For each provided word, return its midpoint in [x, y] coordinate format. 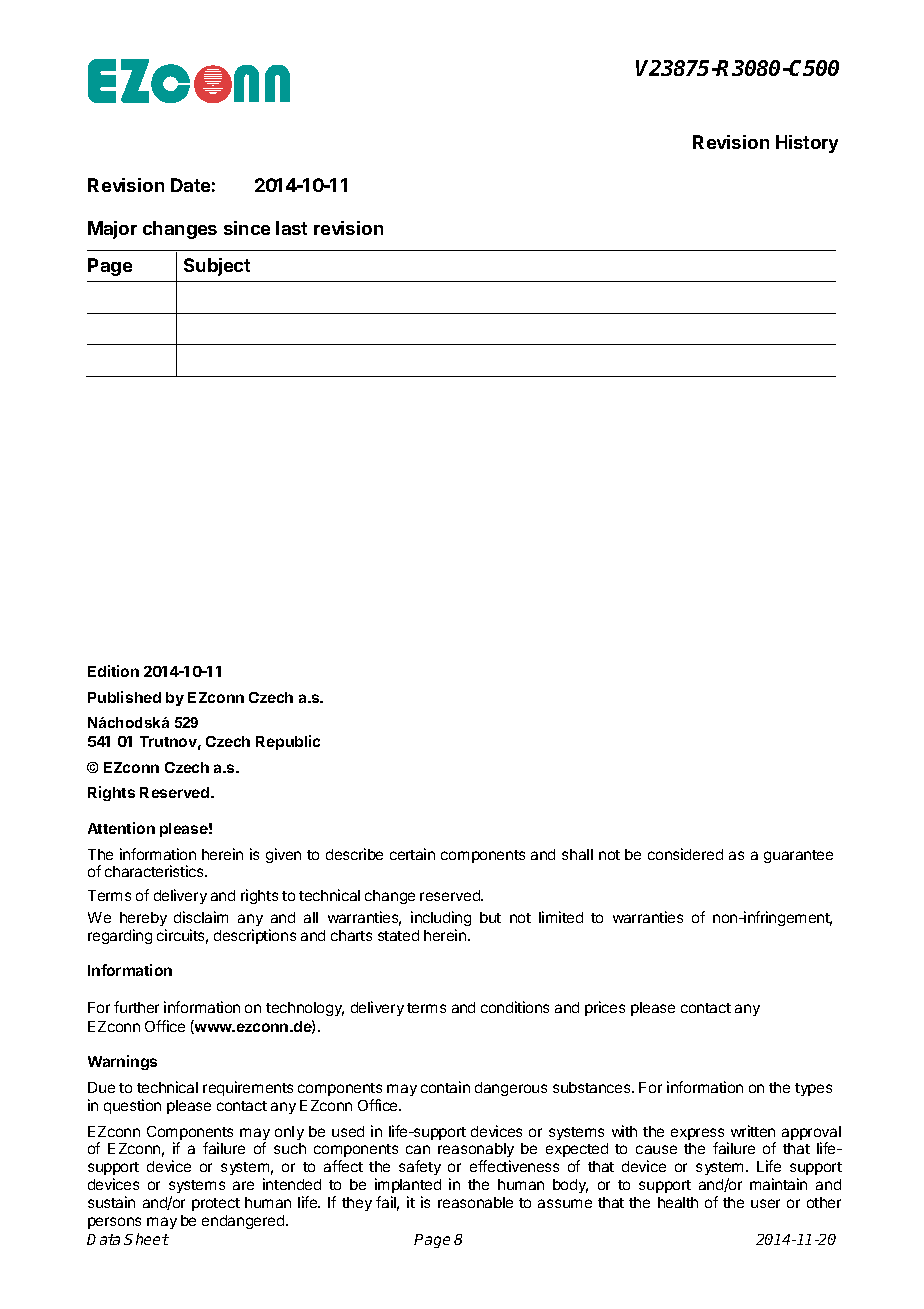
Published [124, 697]
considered [685, 854]
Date [190, 185]
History [807, 144]
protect [216, 1204]
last [291, 228]
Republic [288, 742]
